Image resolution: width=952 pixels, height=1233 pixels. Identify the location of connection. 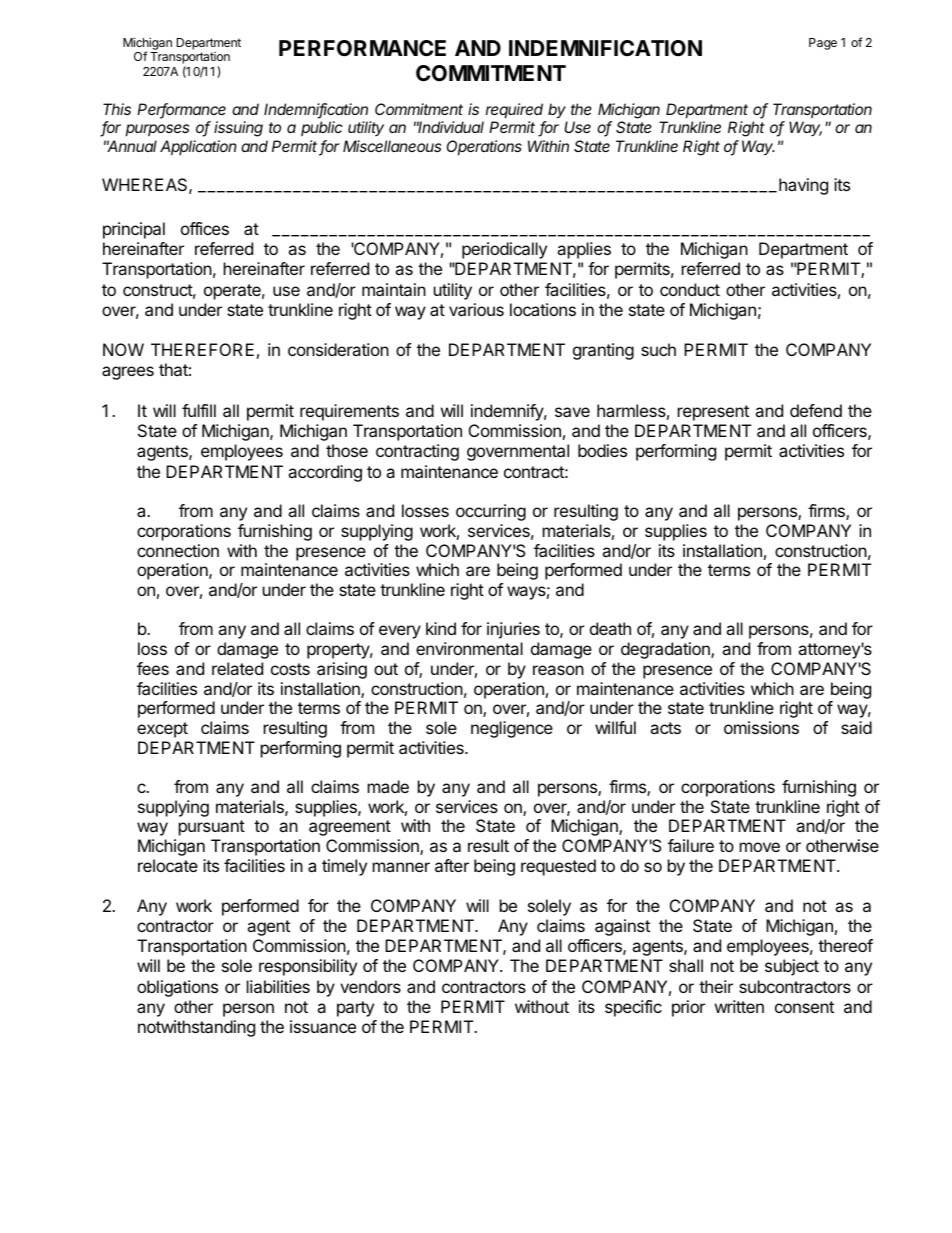
(178, 550).
